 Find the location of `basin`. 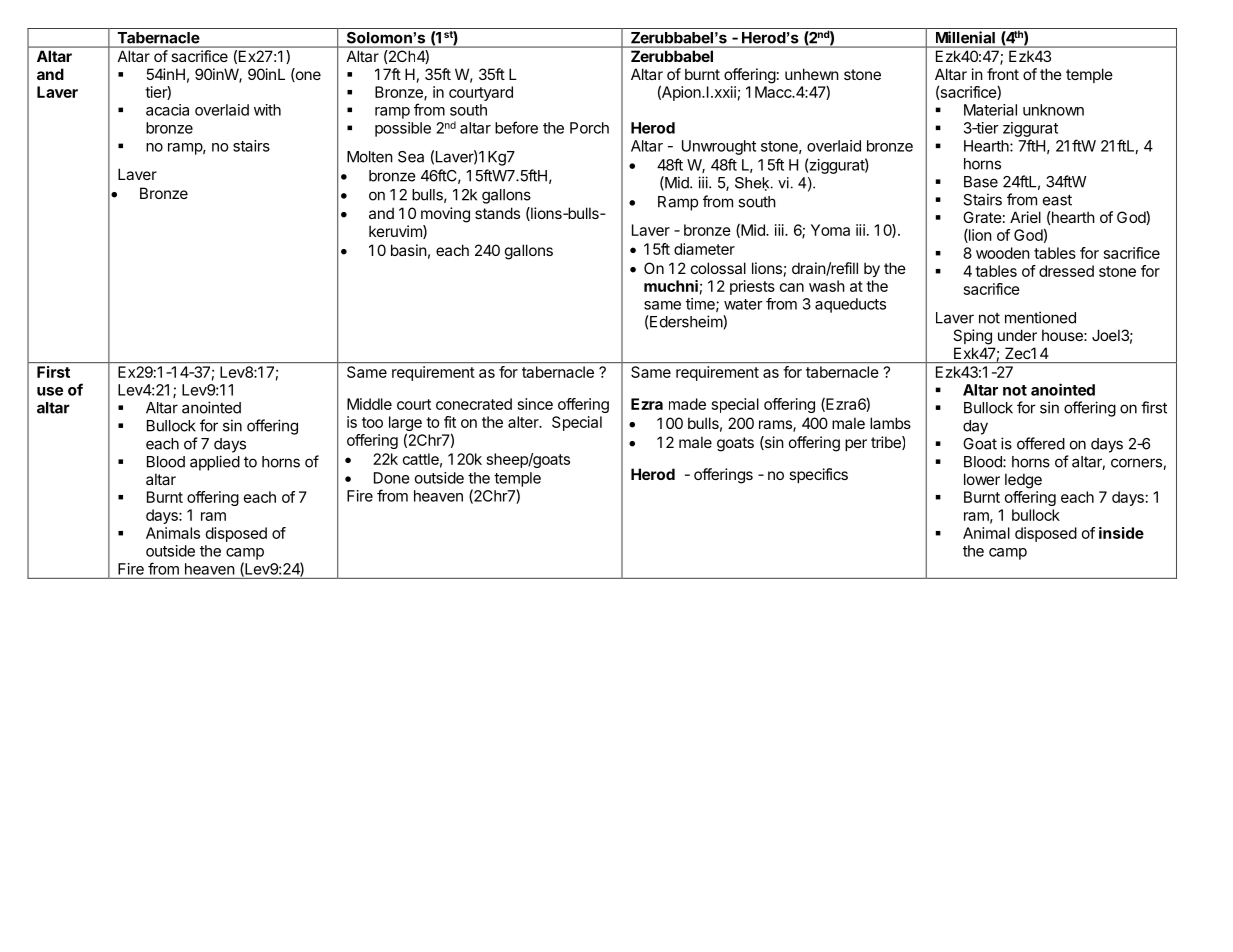

basin is located at coordinates (409, 250).
